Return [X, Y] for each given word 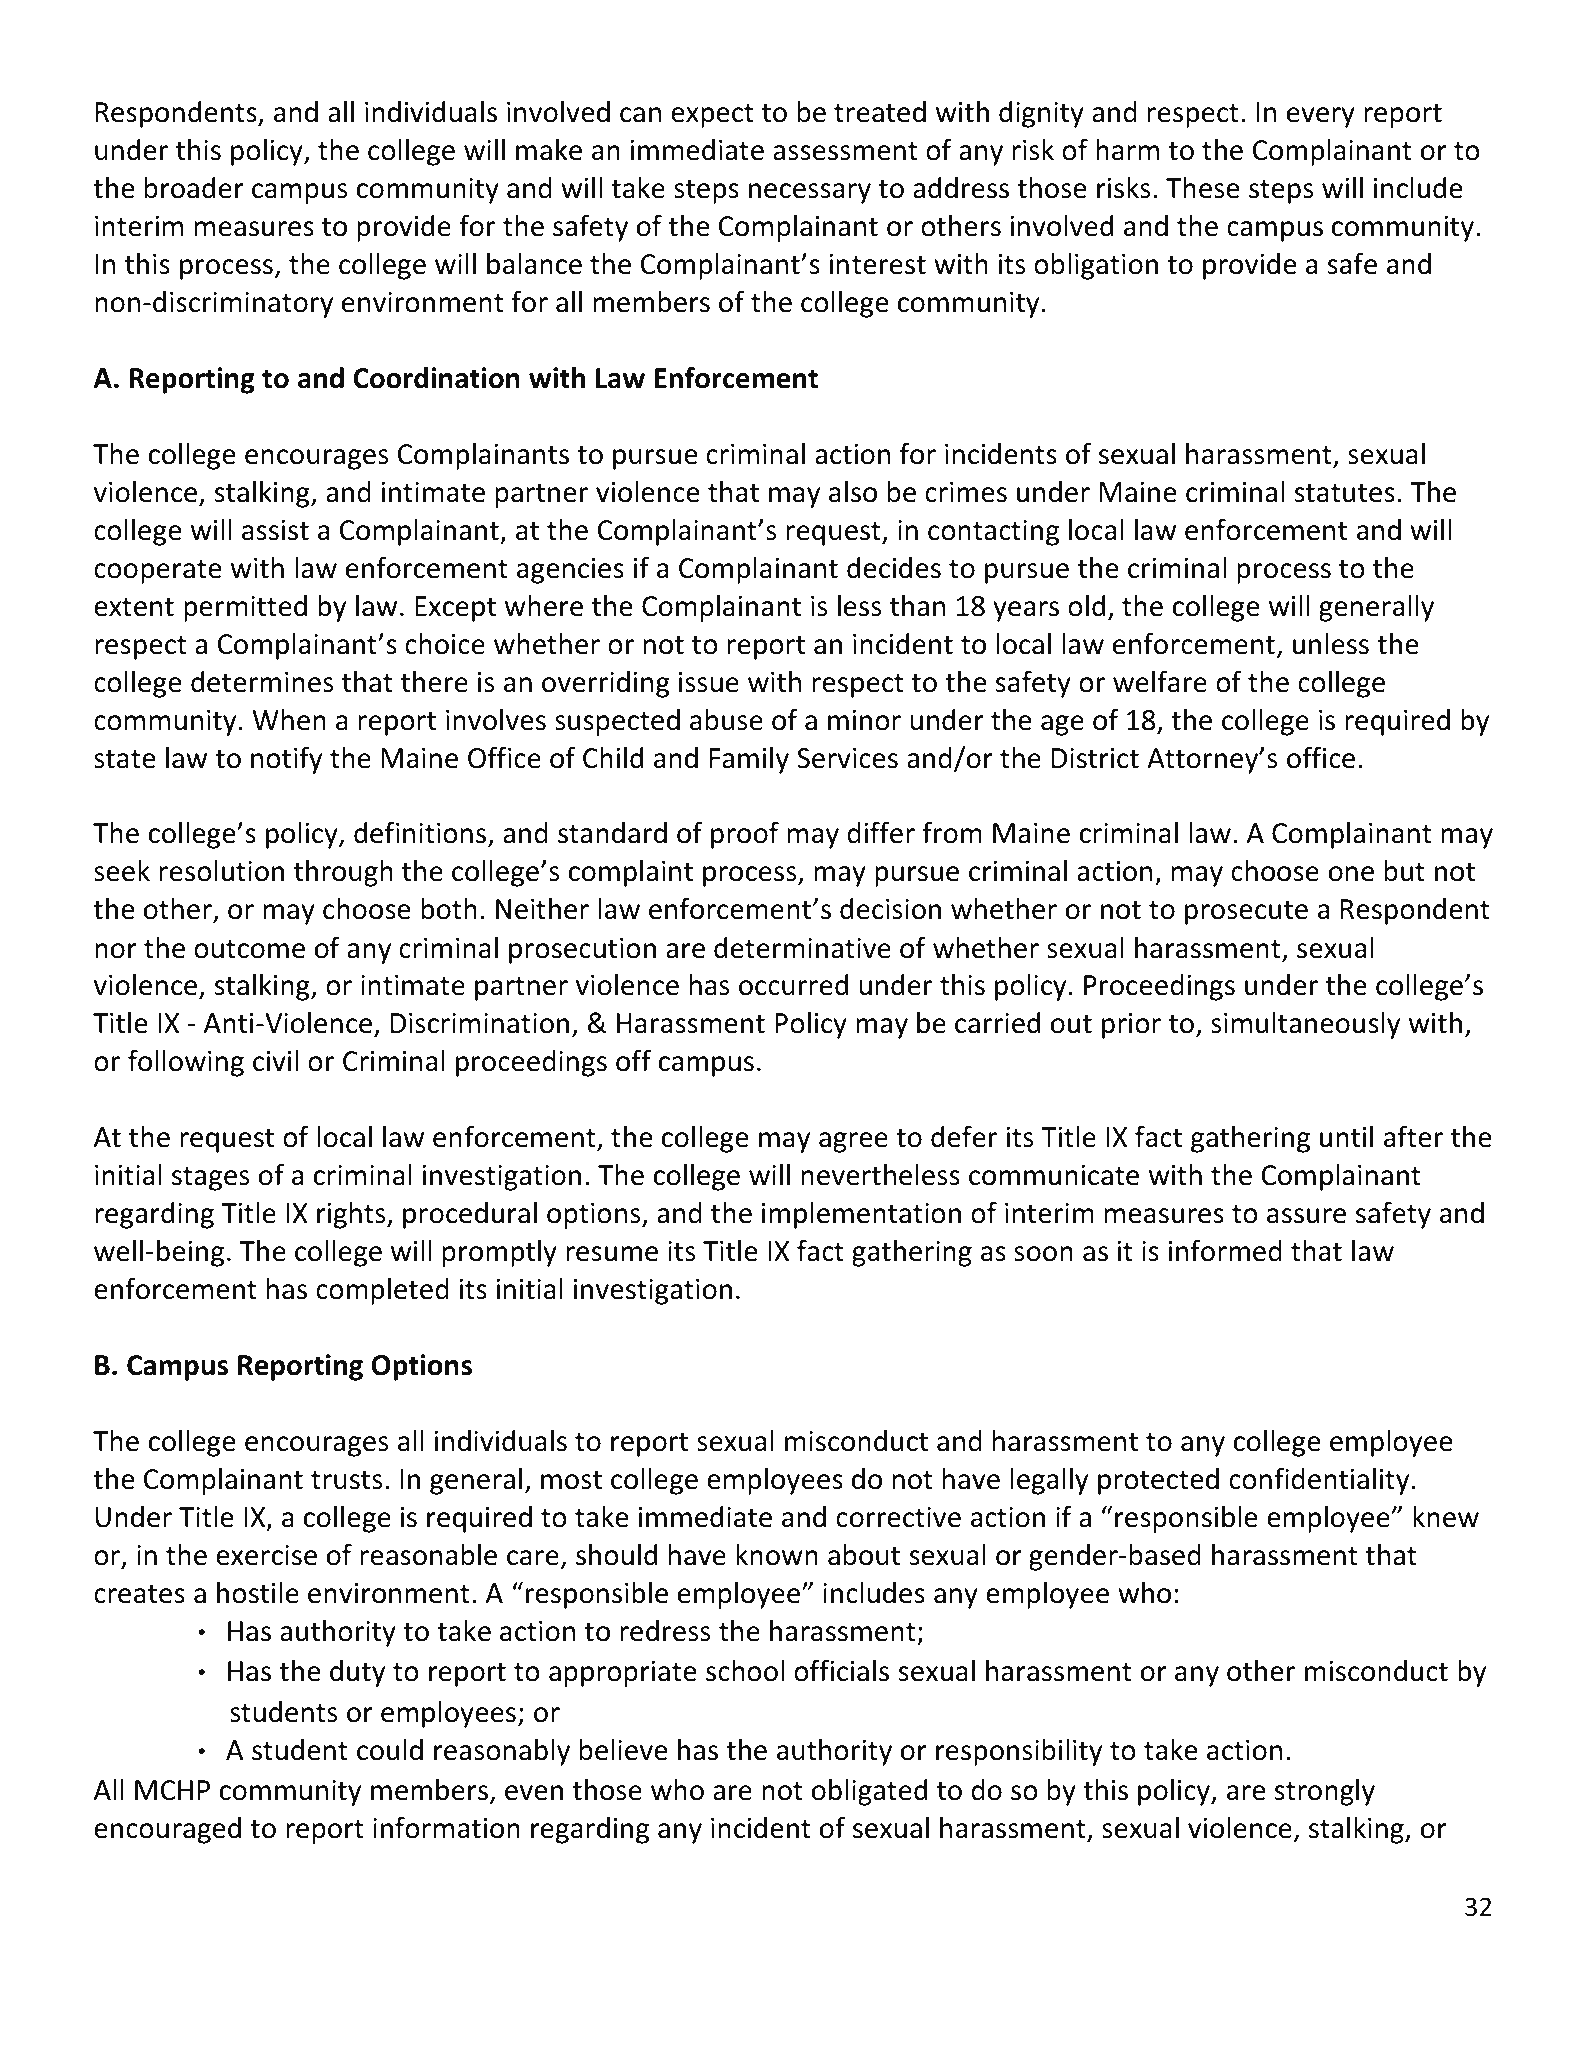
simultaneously [1305, 1025]
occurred [793, 985]
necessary [810, 193]
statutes [1344, 493]
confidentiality [1319, 1481]
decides [894, 568]
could [390, 1750]
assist [275, 530]
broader [194, 188]
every [1321, 117]
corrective [898, 1517]
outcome [249, 949]
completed [382, 1291]
